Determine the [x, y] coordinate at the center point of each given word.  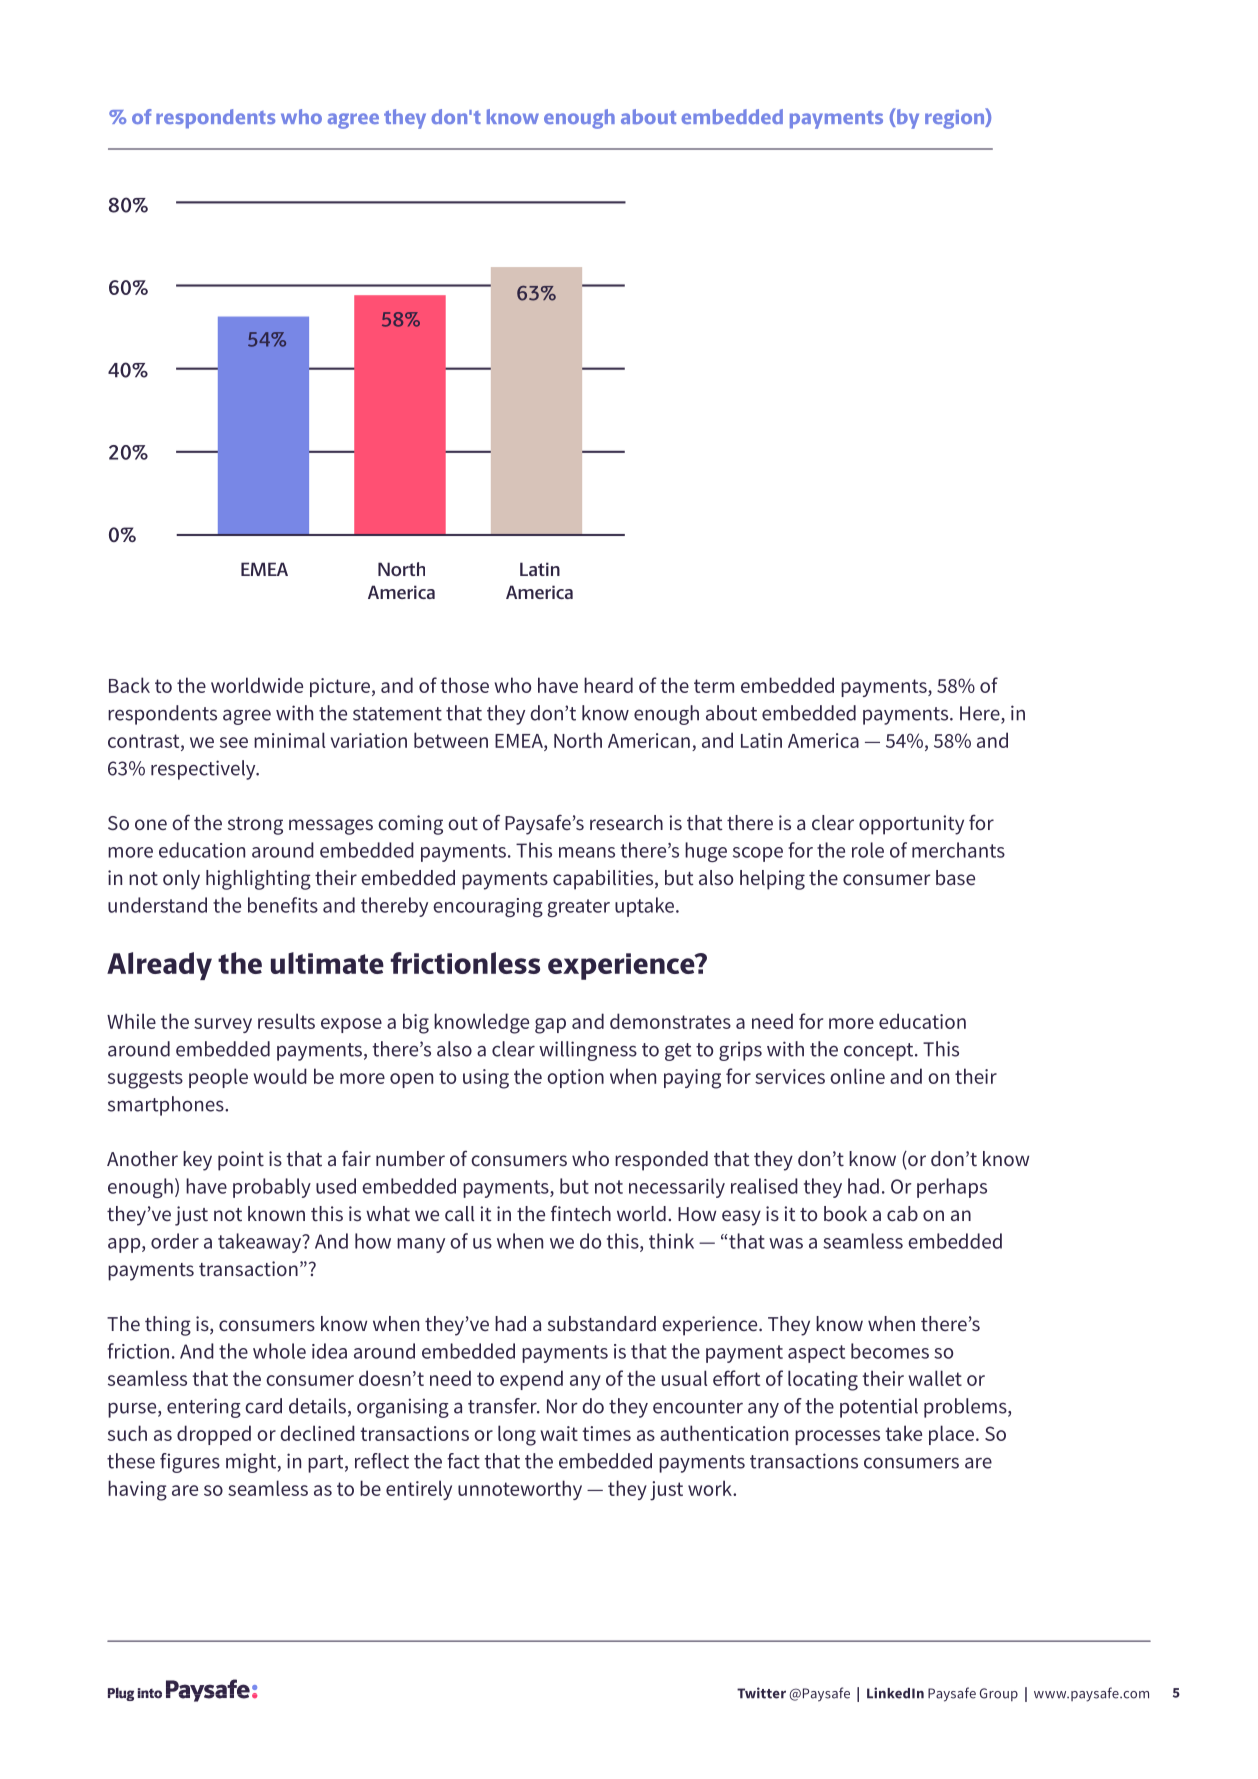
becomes [890, 1351]
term [714, 686]
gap [550, 1026]
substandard [602, 1323]
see [234, 742]
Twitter [761, 1693]
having [137, 1490]
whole [279, 1351]
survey [223, 1025]
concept [880, 1052]
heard [608, 685]
